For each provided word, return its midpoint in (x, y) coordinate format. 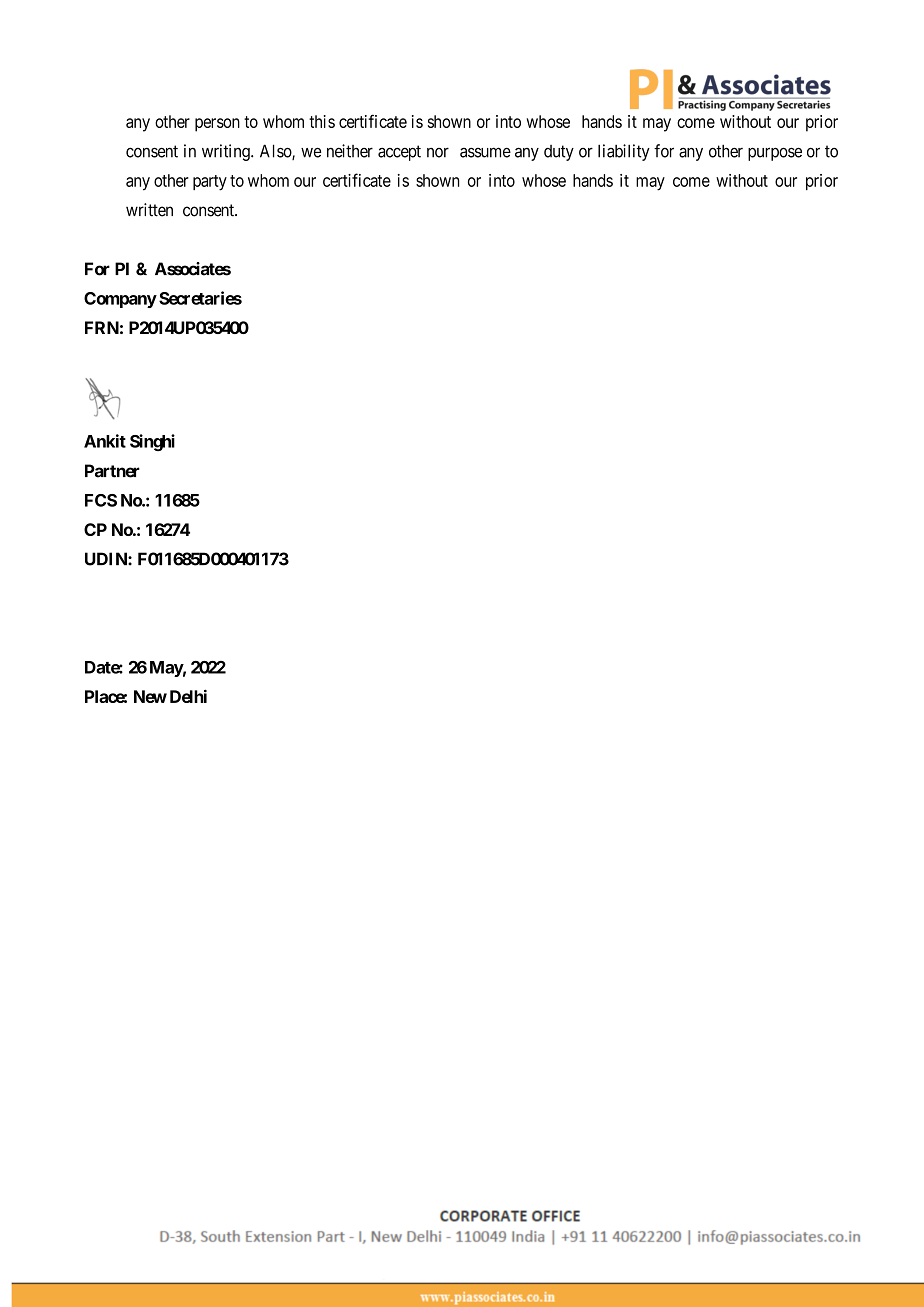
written (149, 210)
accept (399, 153)
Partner (112, 471)
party (210, 183)
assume (485, 152)
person (217, 125)
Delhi (188, 696)
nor (438, 152)
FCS (101, 500)
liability (624, 152)
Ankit (105, 441)
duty (559, 153)
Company (120, 300)
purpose (775, 154)
